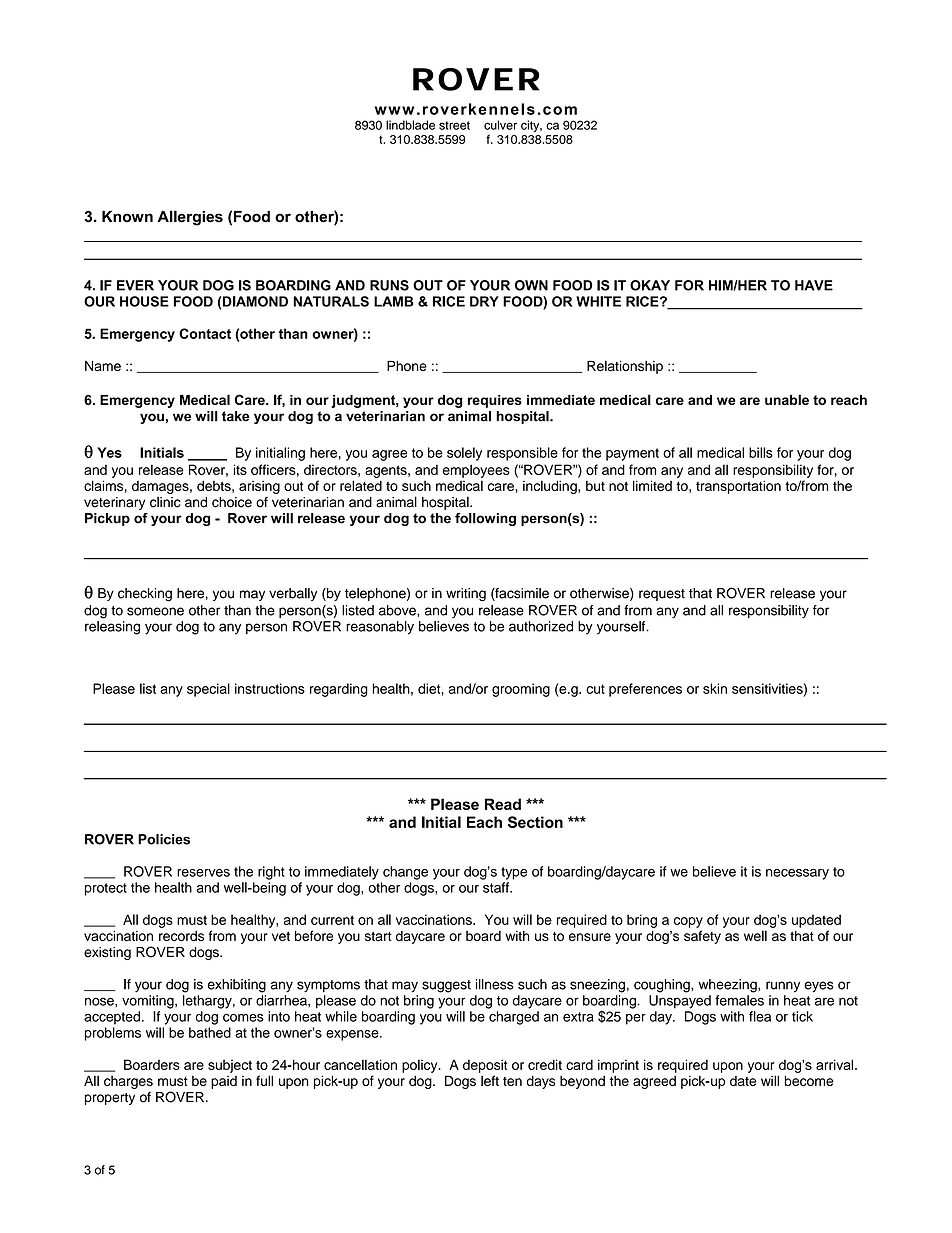  Describe the element at coordinates (495, 401) in the image. I see `requires` at that location.
